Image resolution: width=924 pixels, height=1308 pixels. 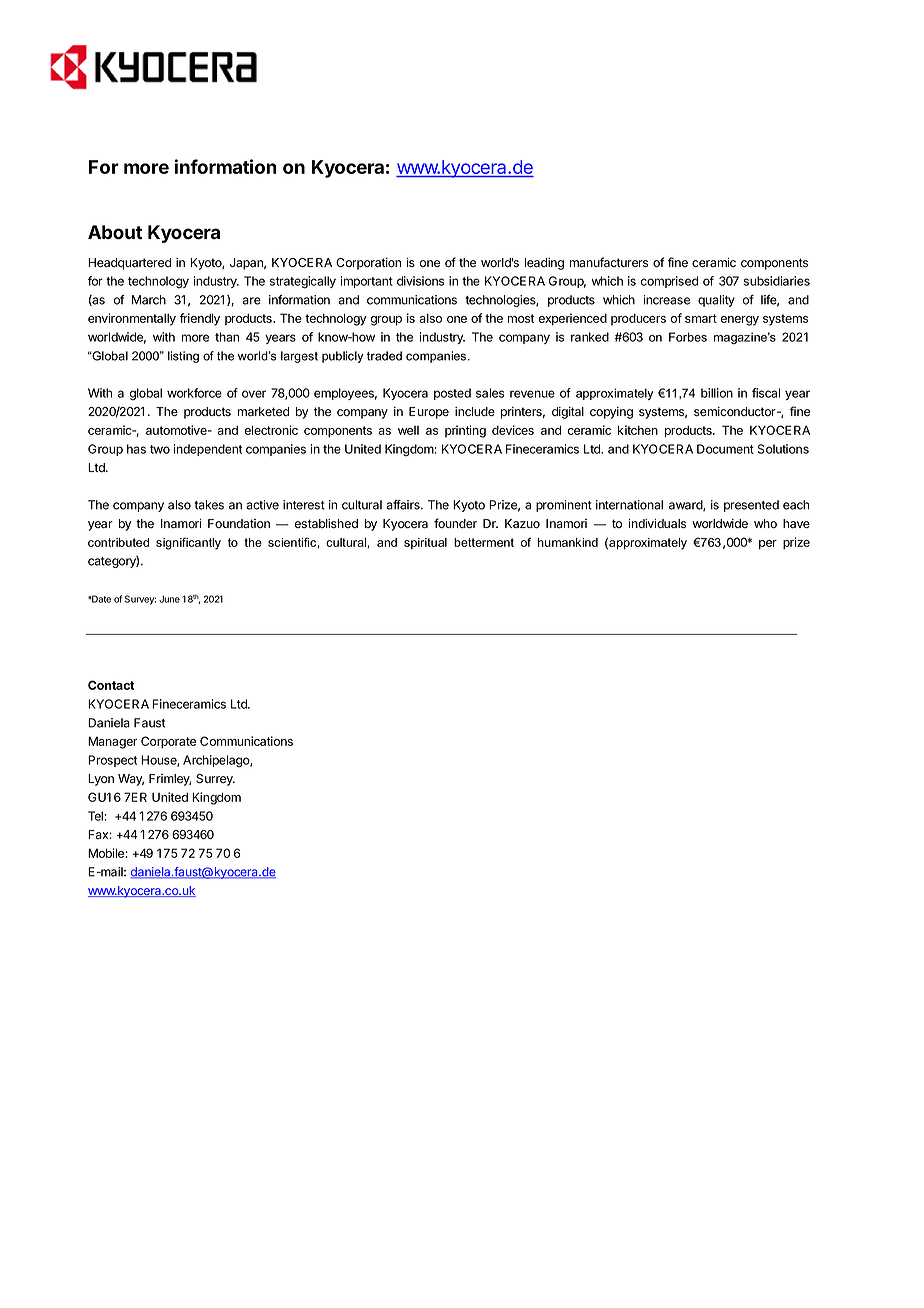 I want to click on divisions, so click(x=420, y=281).
